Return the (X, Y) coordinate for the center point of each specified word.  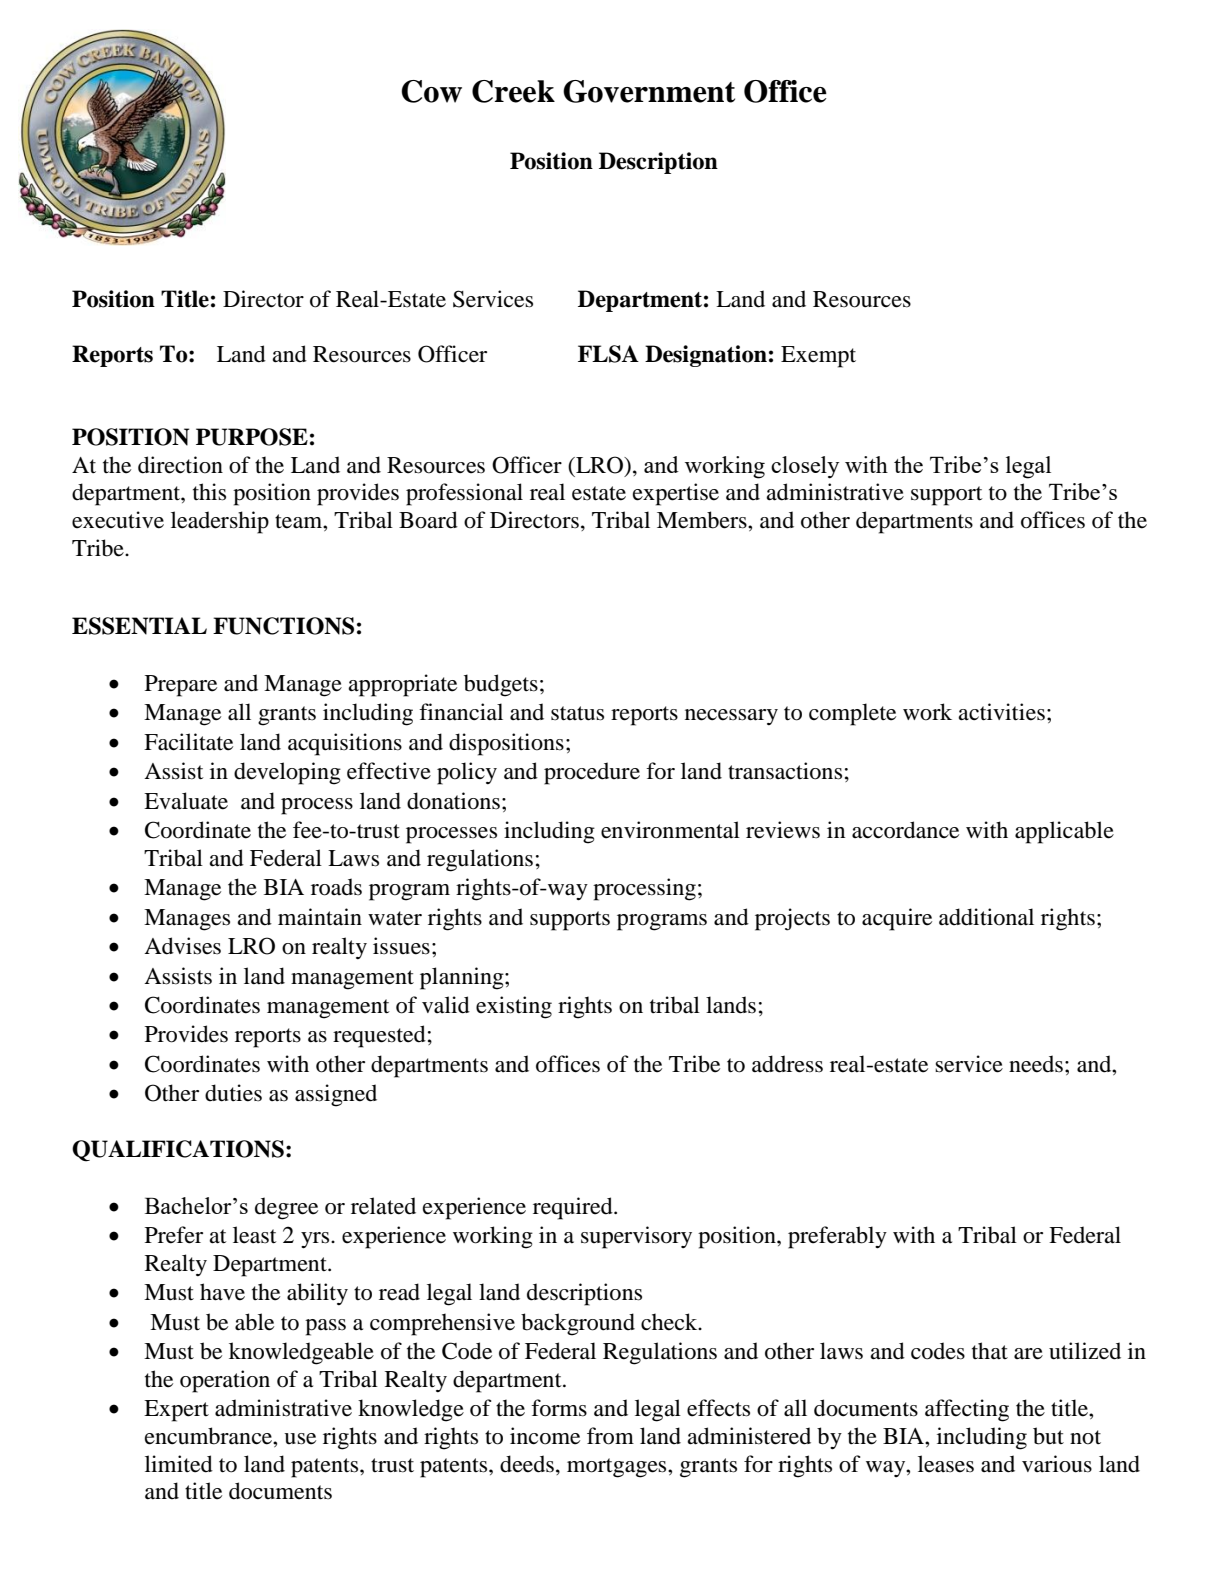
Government (649, 91)
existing (514, 1007)
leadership (220, 522)
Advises (182, 946)
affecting (967, 1410)
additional (986, 917)
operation (225, 1381)
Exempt (818, 357)
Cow (431, 91)
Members (703, 520)
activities (1001, 712)
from (610, 1436)
